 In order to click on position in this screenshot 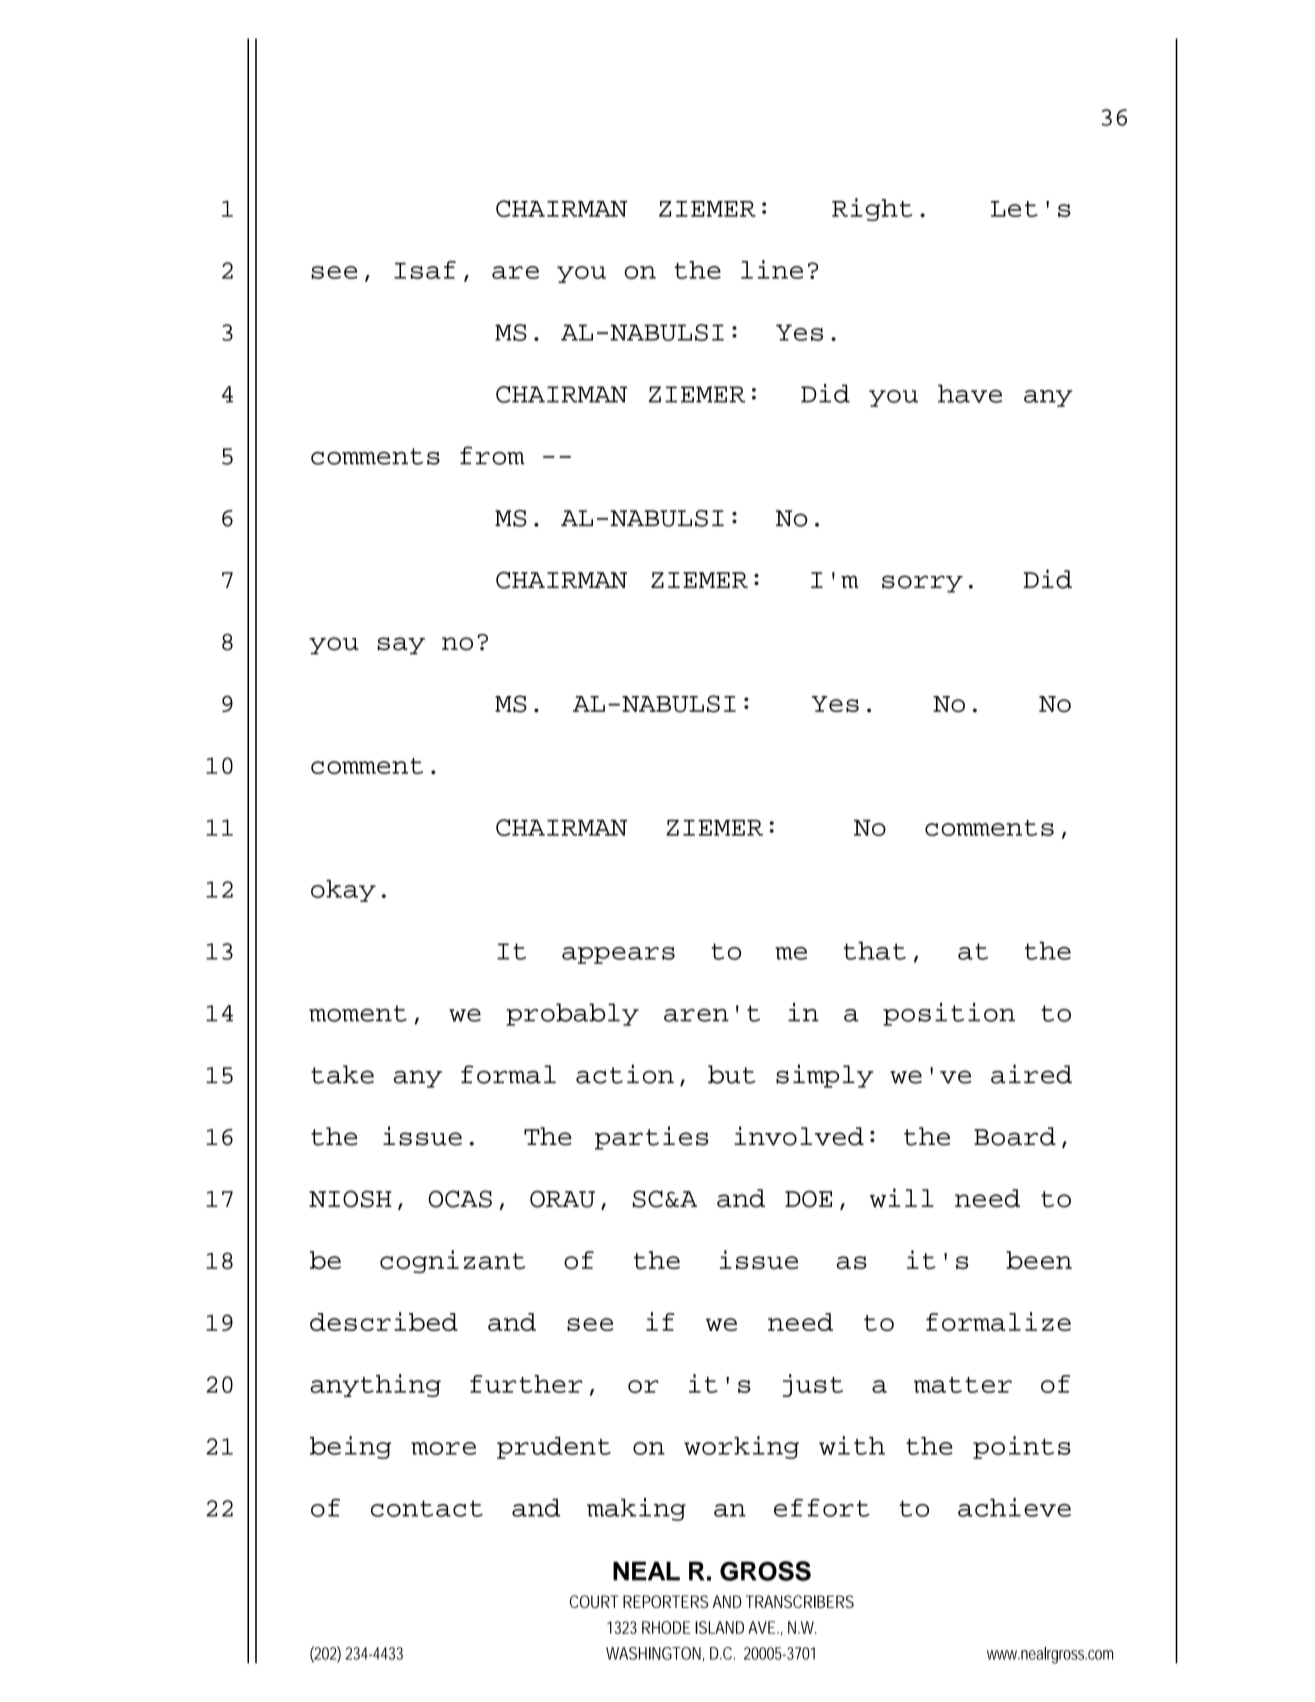, I will do `click(949, 1014)`.
